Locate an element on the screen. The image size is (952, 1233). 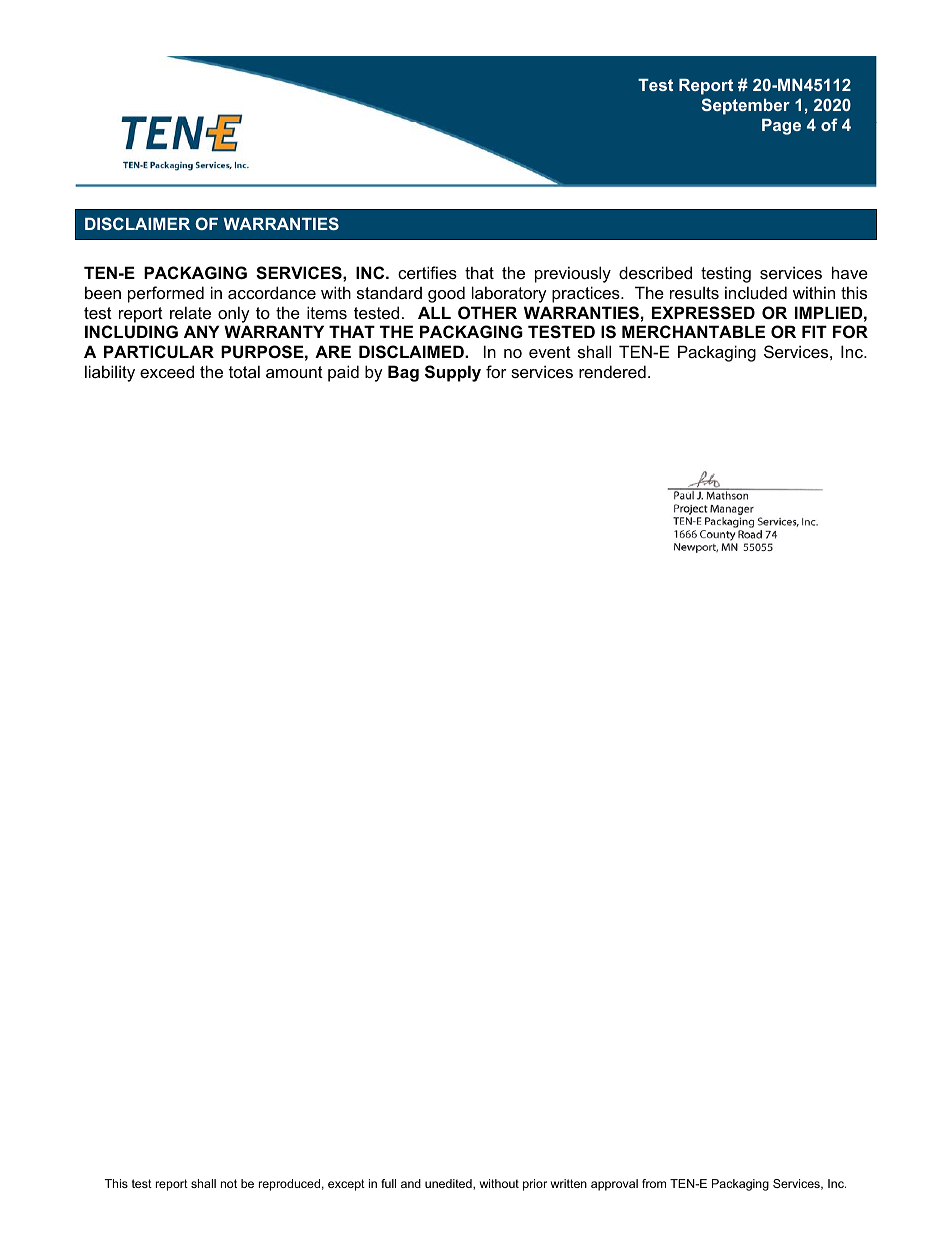
from is located at coordinates (654, 1183).
